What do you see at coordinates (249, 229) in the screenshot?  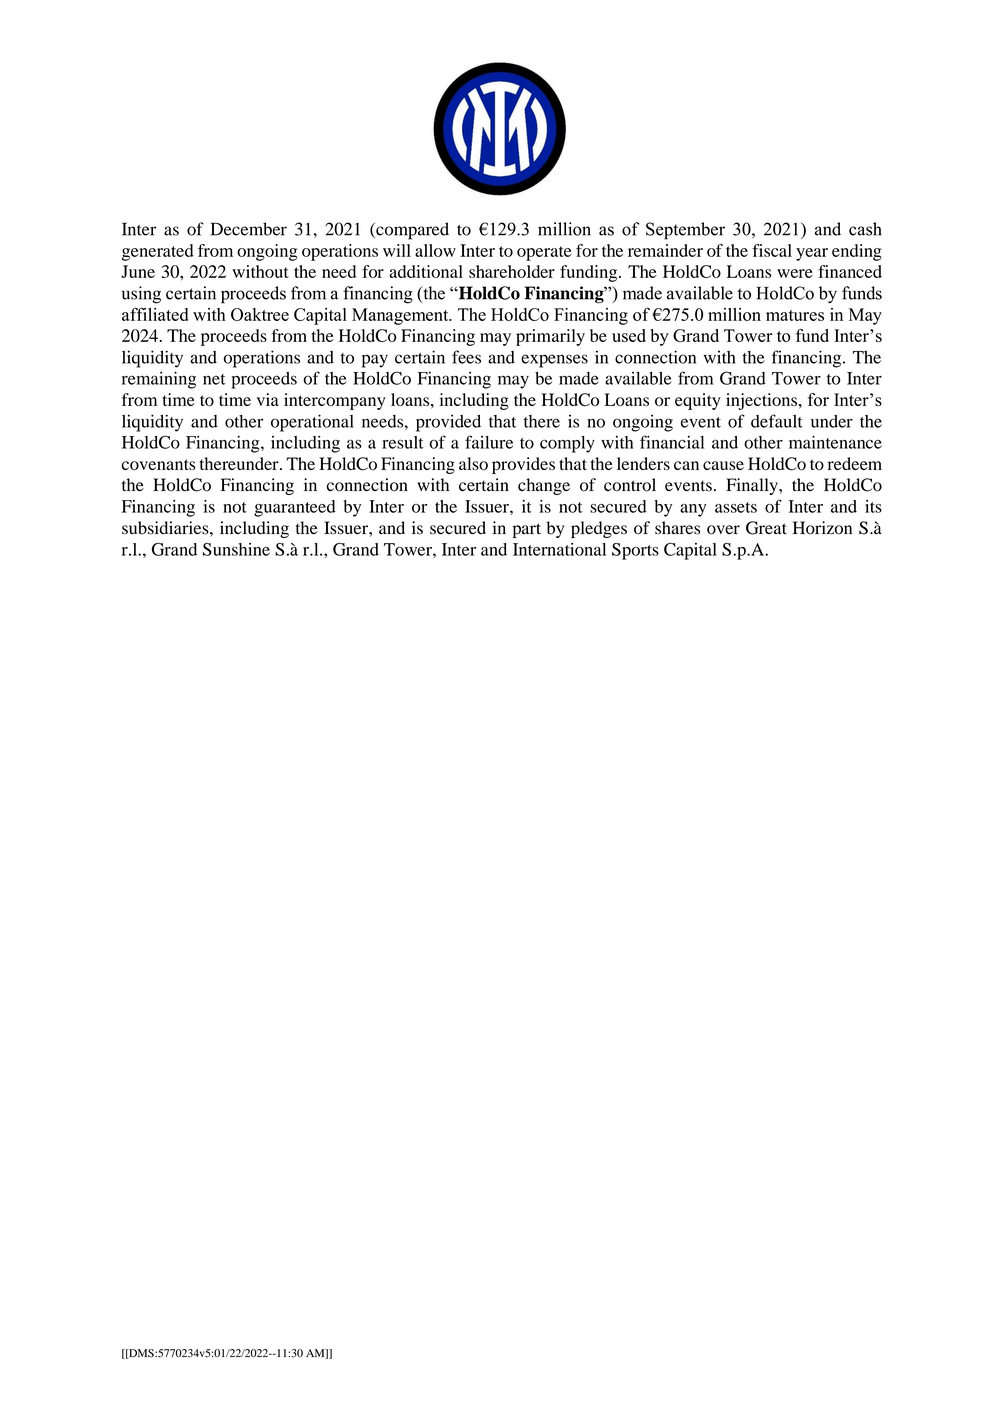 I see `December` at bounding box center [249, 229].
